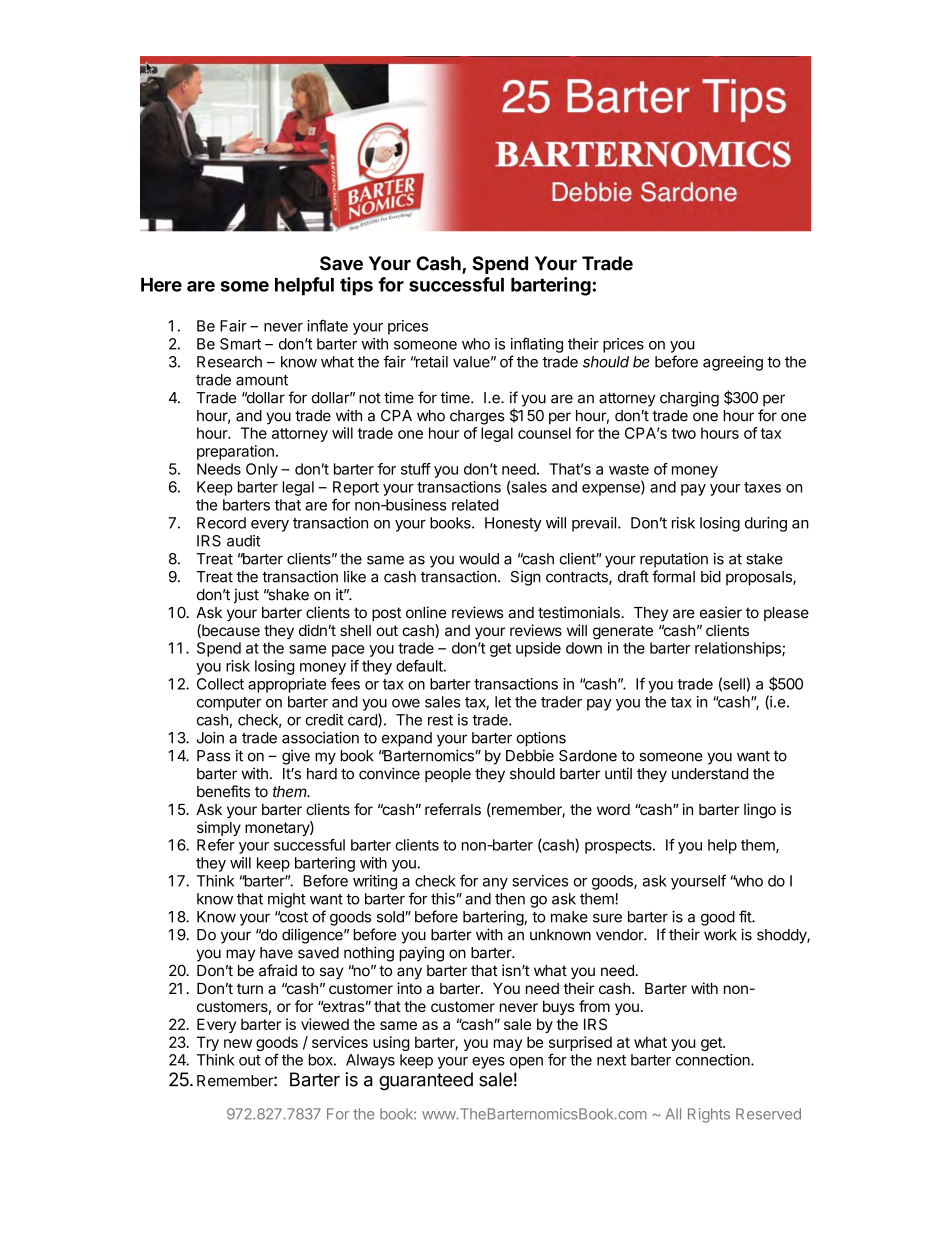  What do you see at coordinates (479, 559) in the screenshot?
I see `would` at bounding box center [479, 559].
